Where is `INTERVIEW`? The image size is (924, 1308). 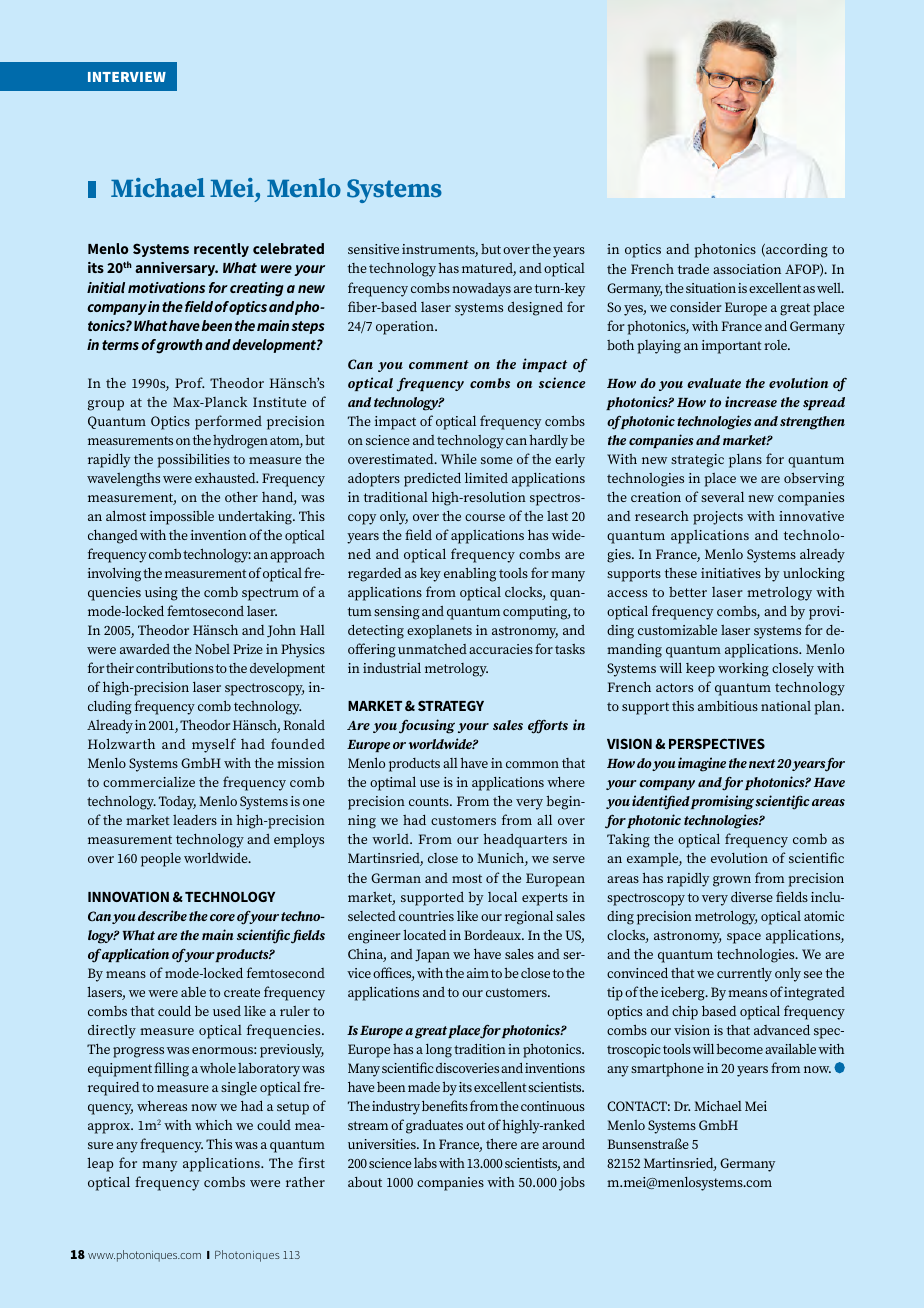 INTERVIEW is located at coordinates (127, 77).
